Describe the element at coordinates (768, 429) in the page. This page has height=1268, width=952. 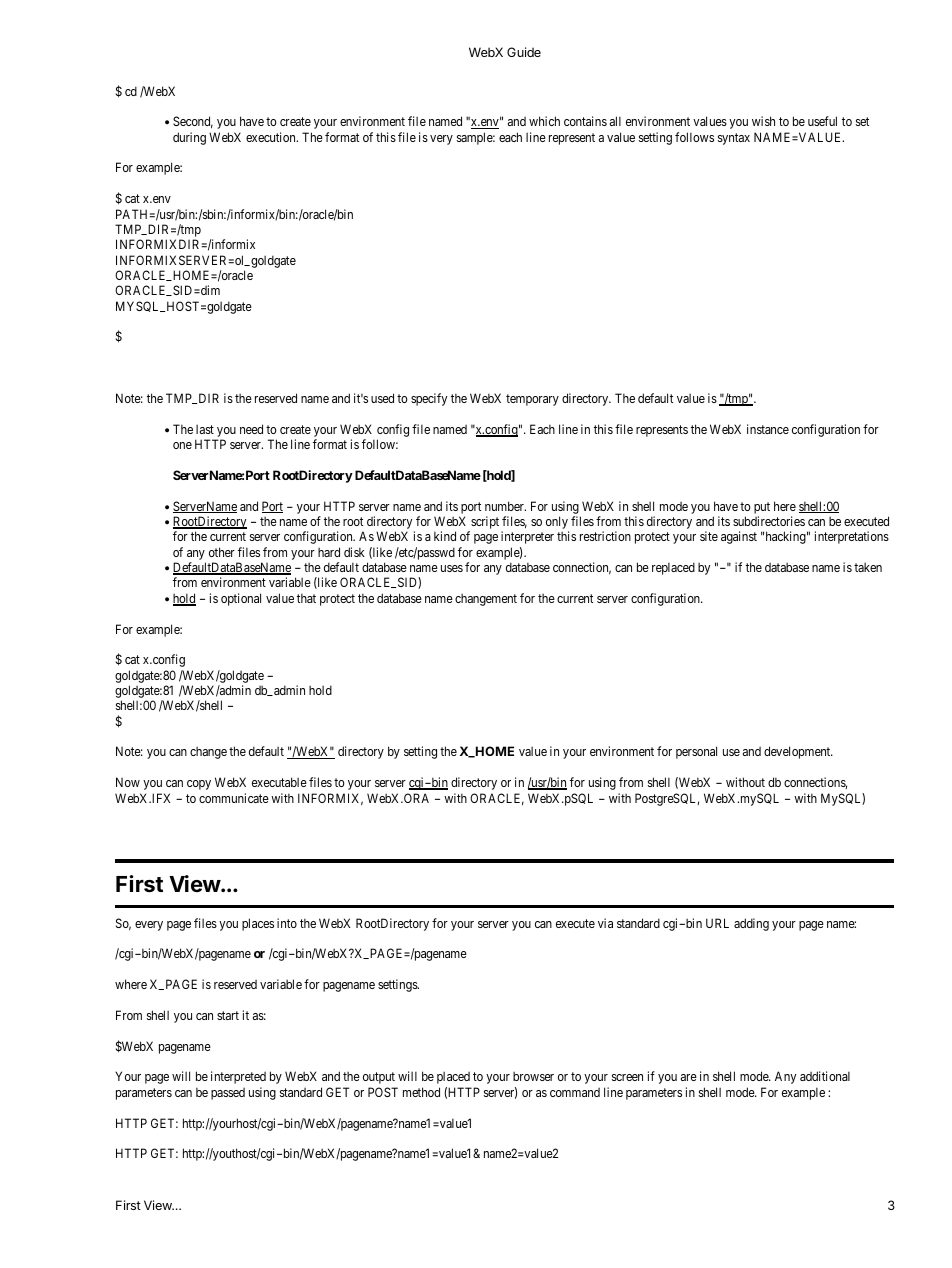
I see `instance` at that location.
